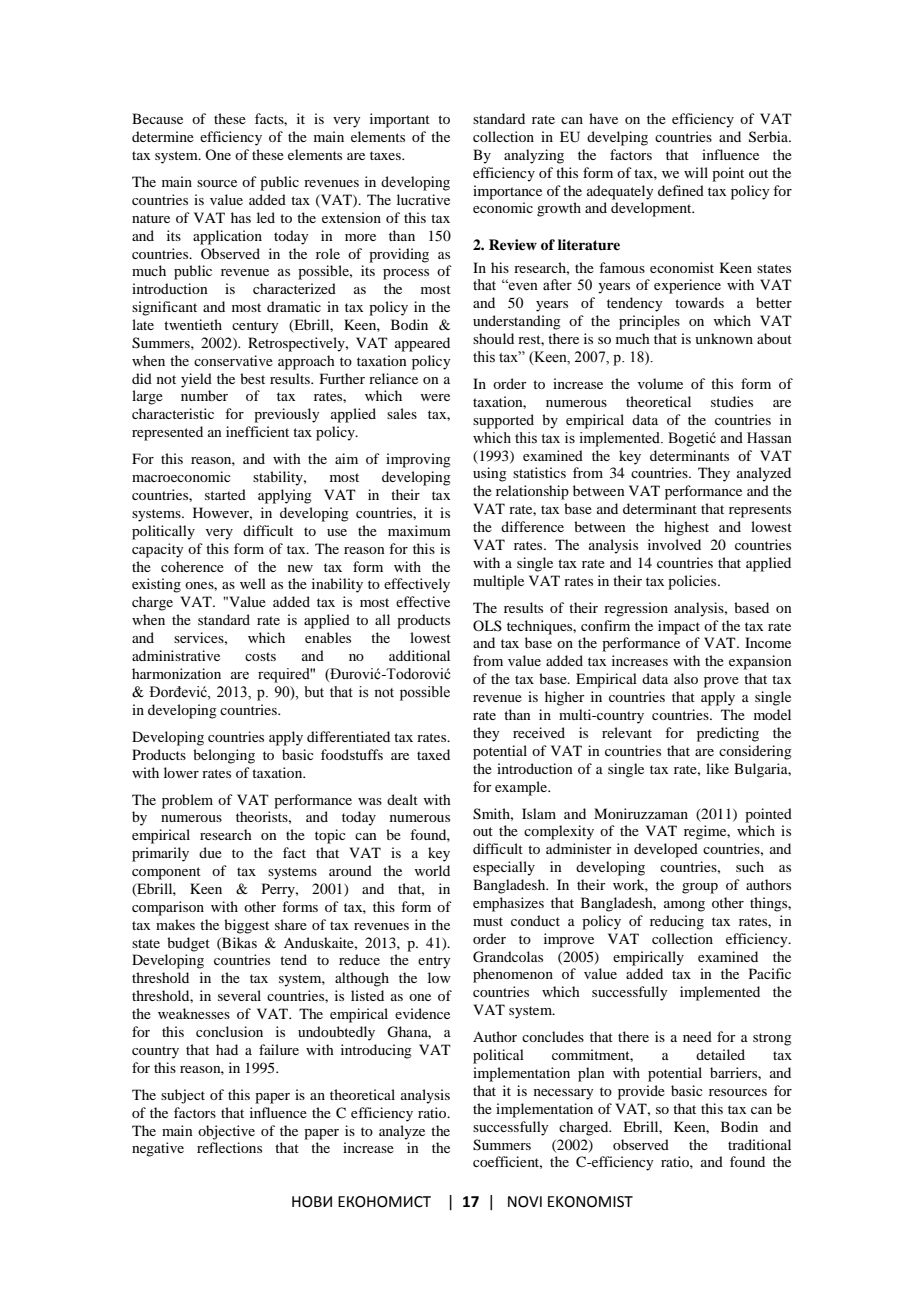  Describe the element at coordinates (163, 136) in the screenshot. I see `determine` at that location.
